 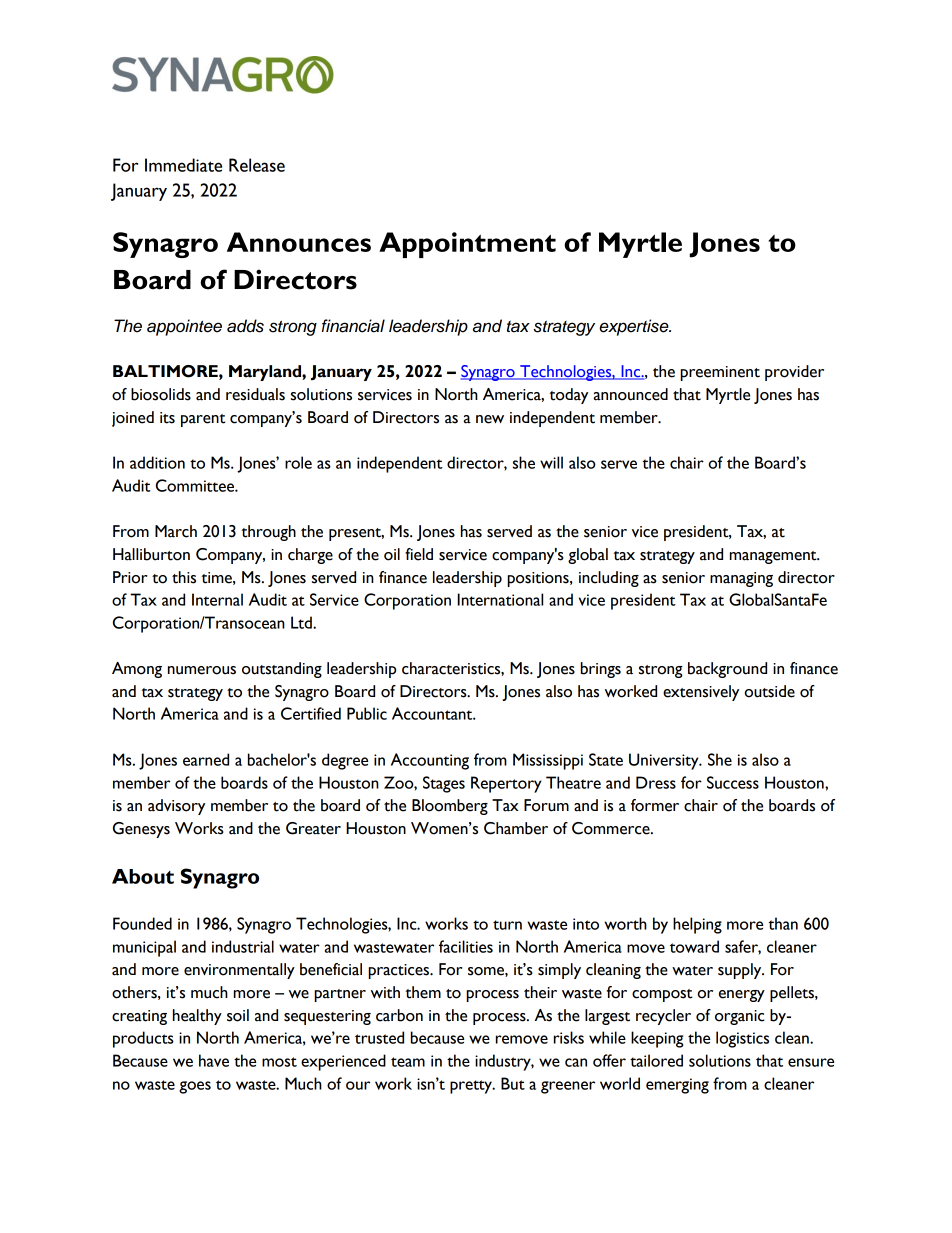 What do you see at coordinates (467, 245) in the screenshot?
I see `Appointment` at bounding box center [467, 245].
